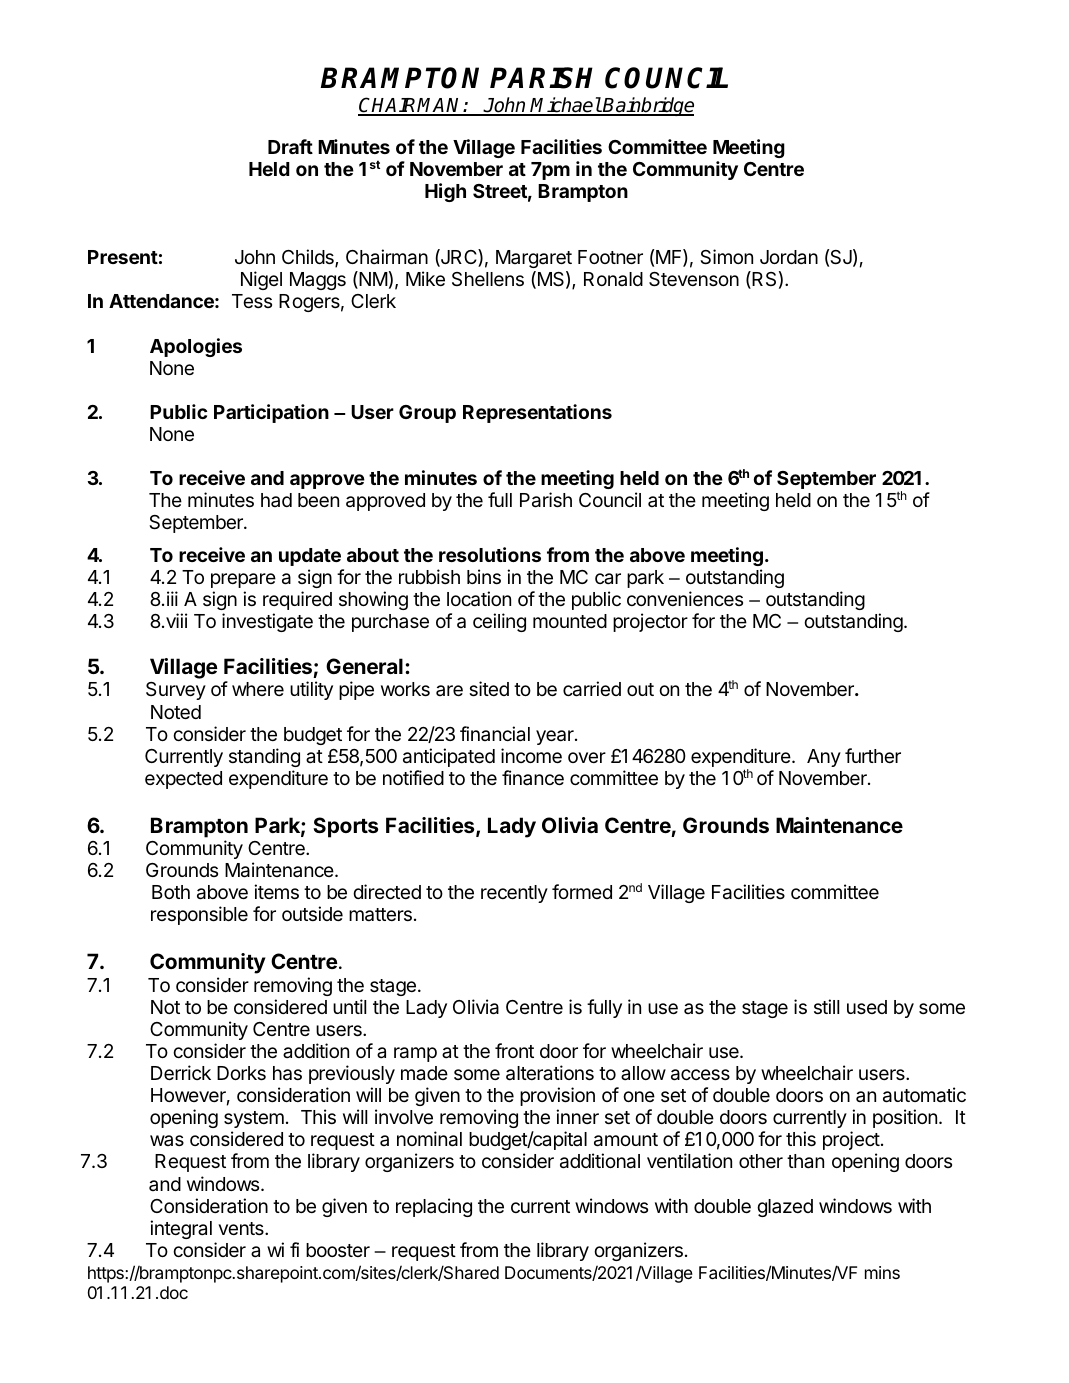 Image resolution: width=1069 pixels, height=1383 pixels. What do you see at coordinates (242, 1228) in the screenshot?
I see `vents` at bounding box center [242, 1228].
